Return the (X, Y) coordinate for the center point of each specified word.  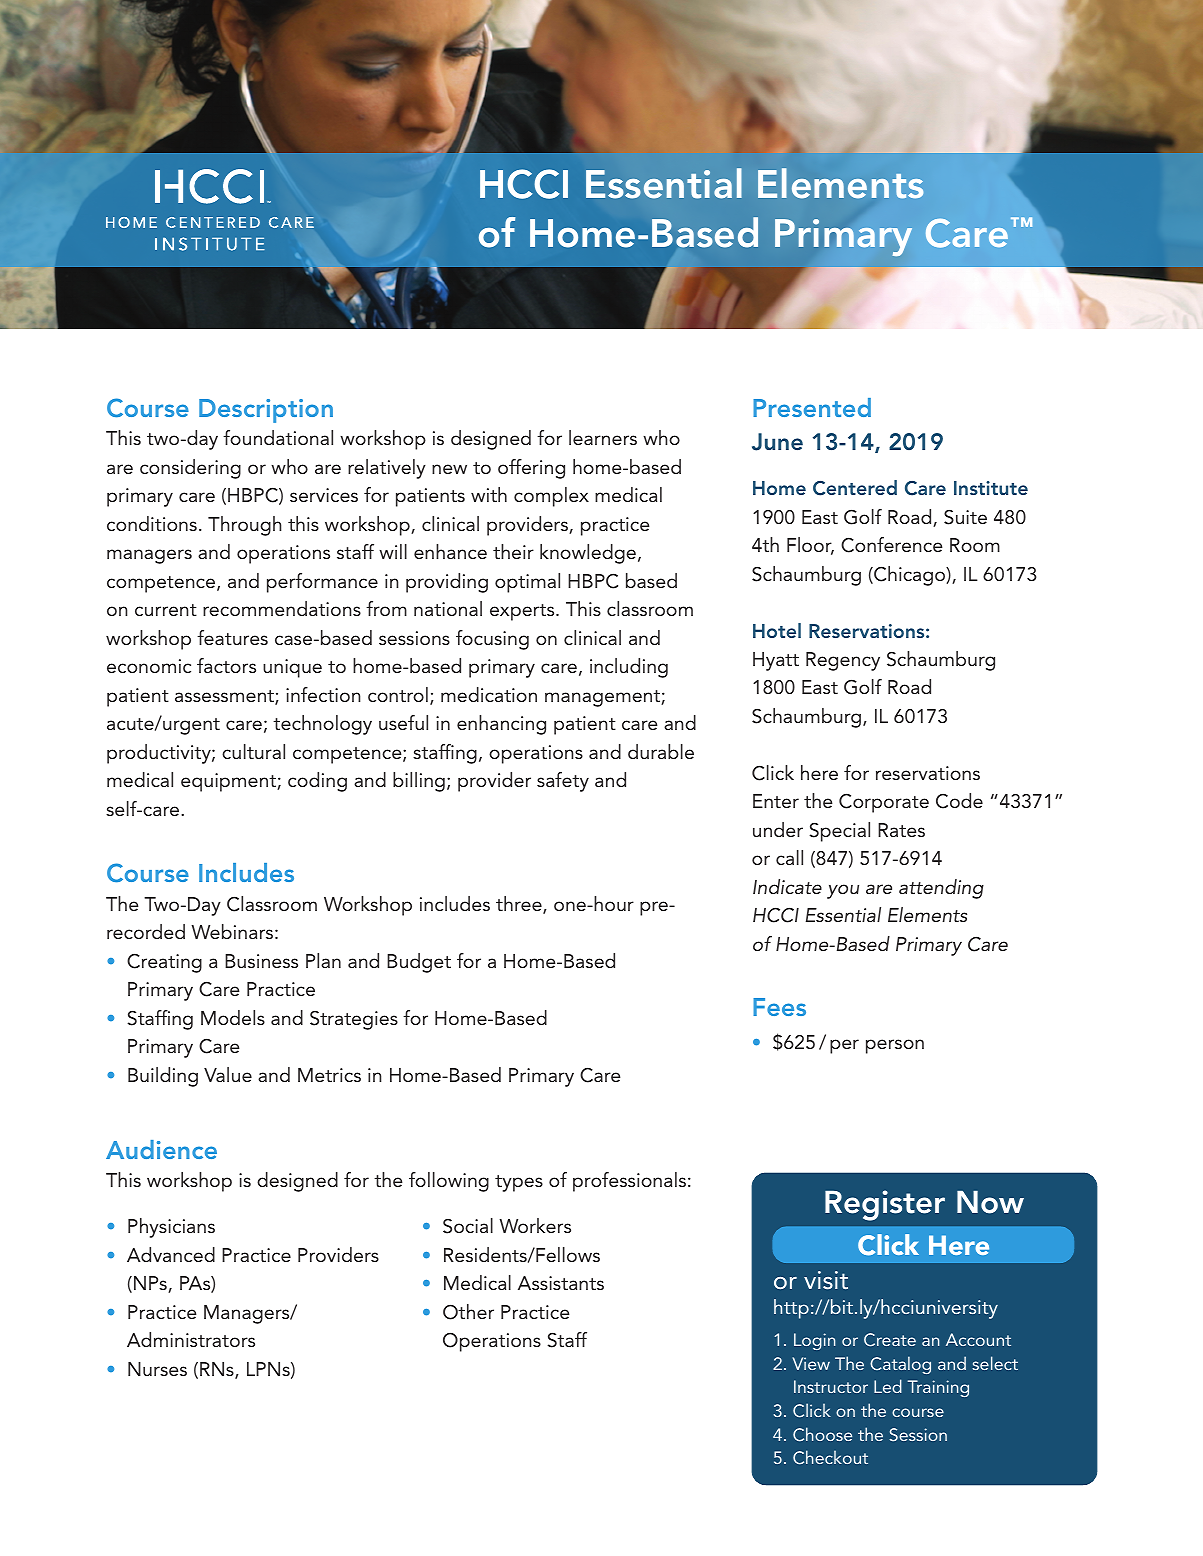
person (895, 1046)
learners (603, 437)
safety (563, 782)
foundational (278, 437)
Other (468, 1312)
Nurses (157, 1369)
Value (228, 1074)
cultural (253, 751)
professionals (629, 1182)
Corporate (884, 803)
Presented (812, 407)
